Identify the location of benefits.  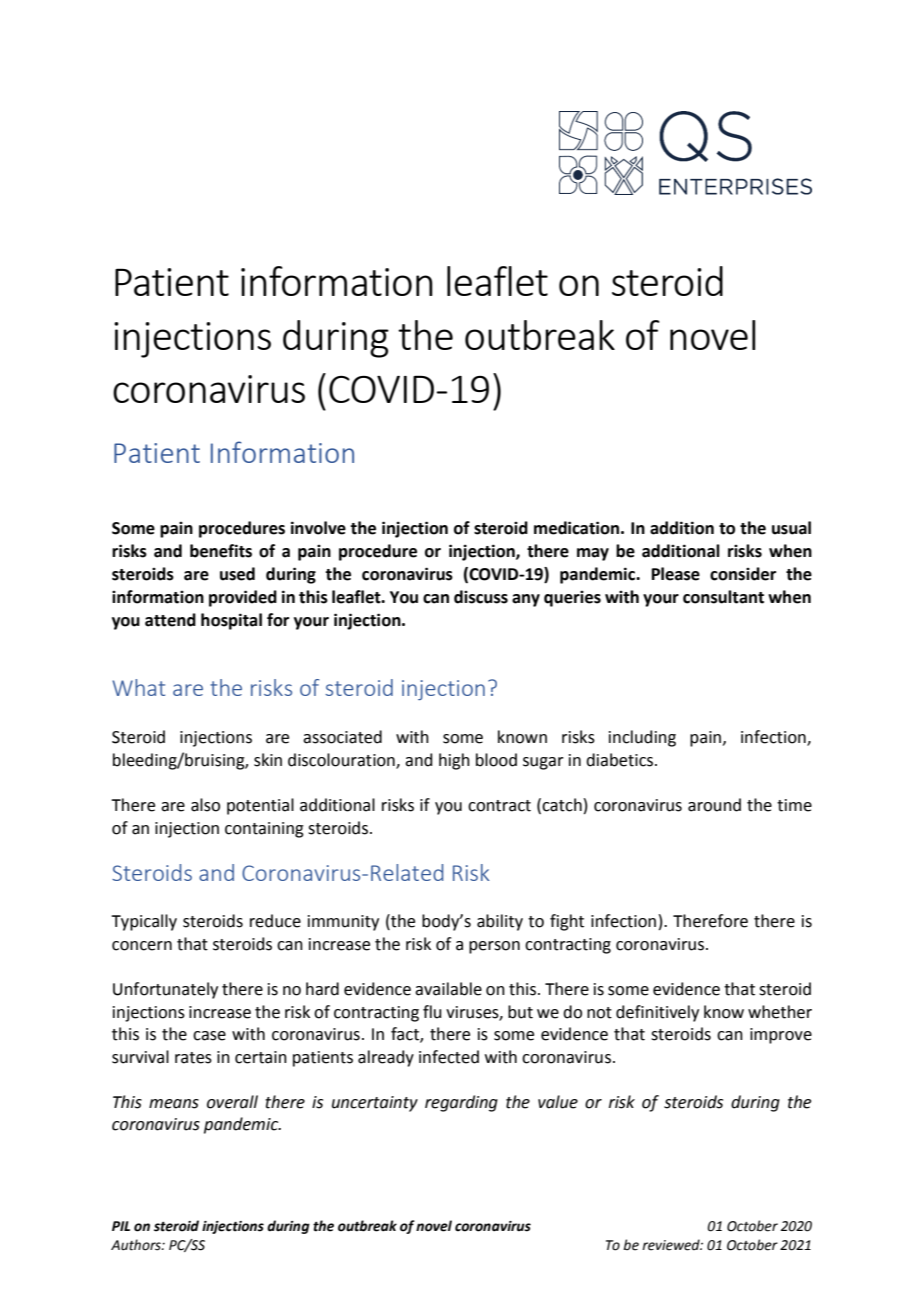
(221, 551).
